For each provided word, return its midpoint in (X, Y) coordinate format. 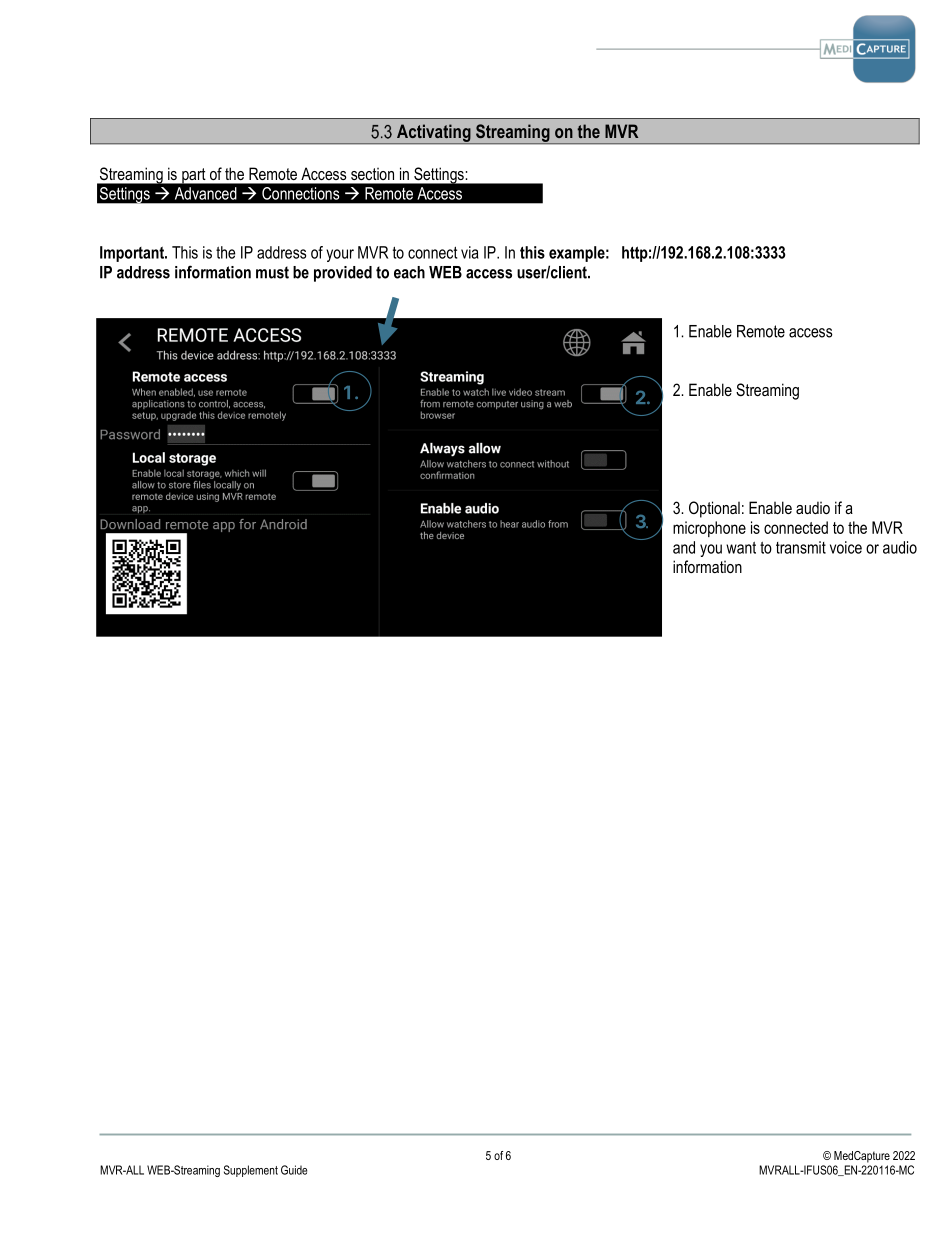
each (409, 272)
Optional (714, 509)
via (469, 252)
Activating (434, 134)
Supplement (251, 1171)
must (272, 272)
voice (846, 547)
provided (343, 274)
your (340, 255)
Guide (294, 1170)
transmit (801, 547)
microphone (709, 529)
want (741, 548)
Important (133, 254)
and (684, 547)
